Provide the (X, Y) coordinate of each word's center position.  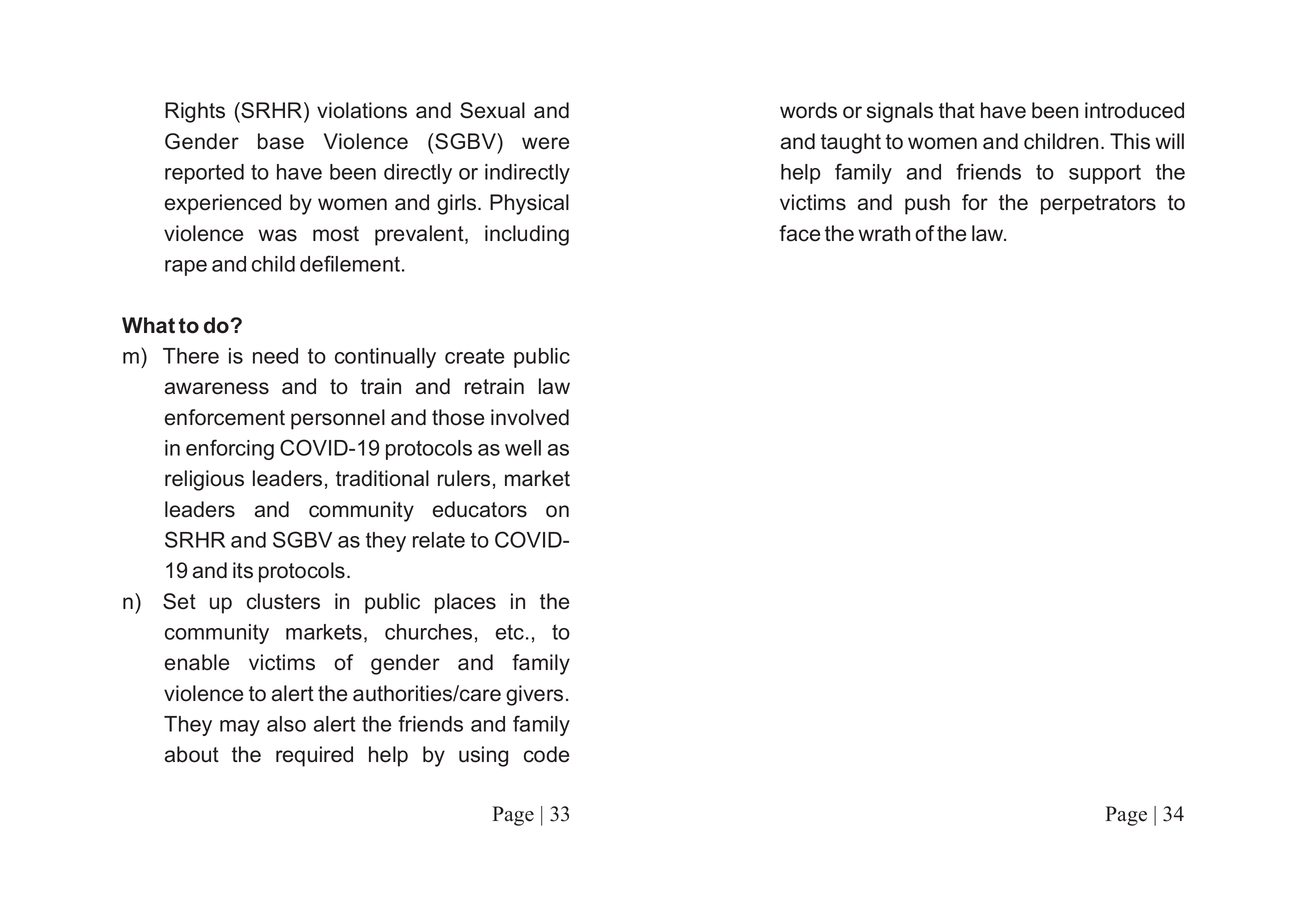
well (523, 448)
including (527, 235)
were (545, 143)
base (281, 141)
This (1130, 141)
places (465, 603)
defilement (350, 263)
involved (530, 417)
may (240, 728)
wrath (884, 233)
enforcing (230, 449)
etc (510, 632)
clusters (283, 601)
